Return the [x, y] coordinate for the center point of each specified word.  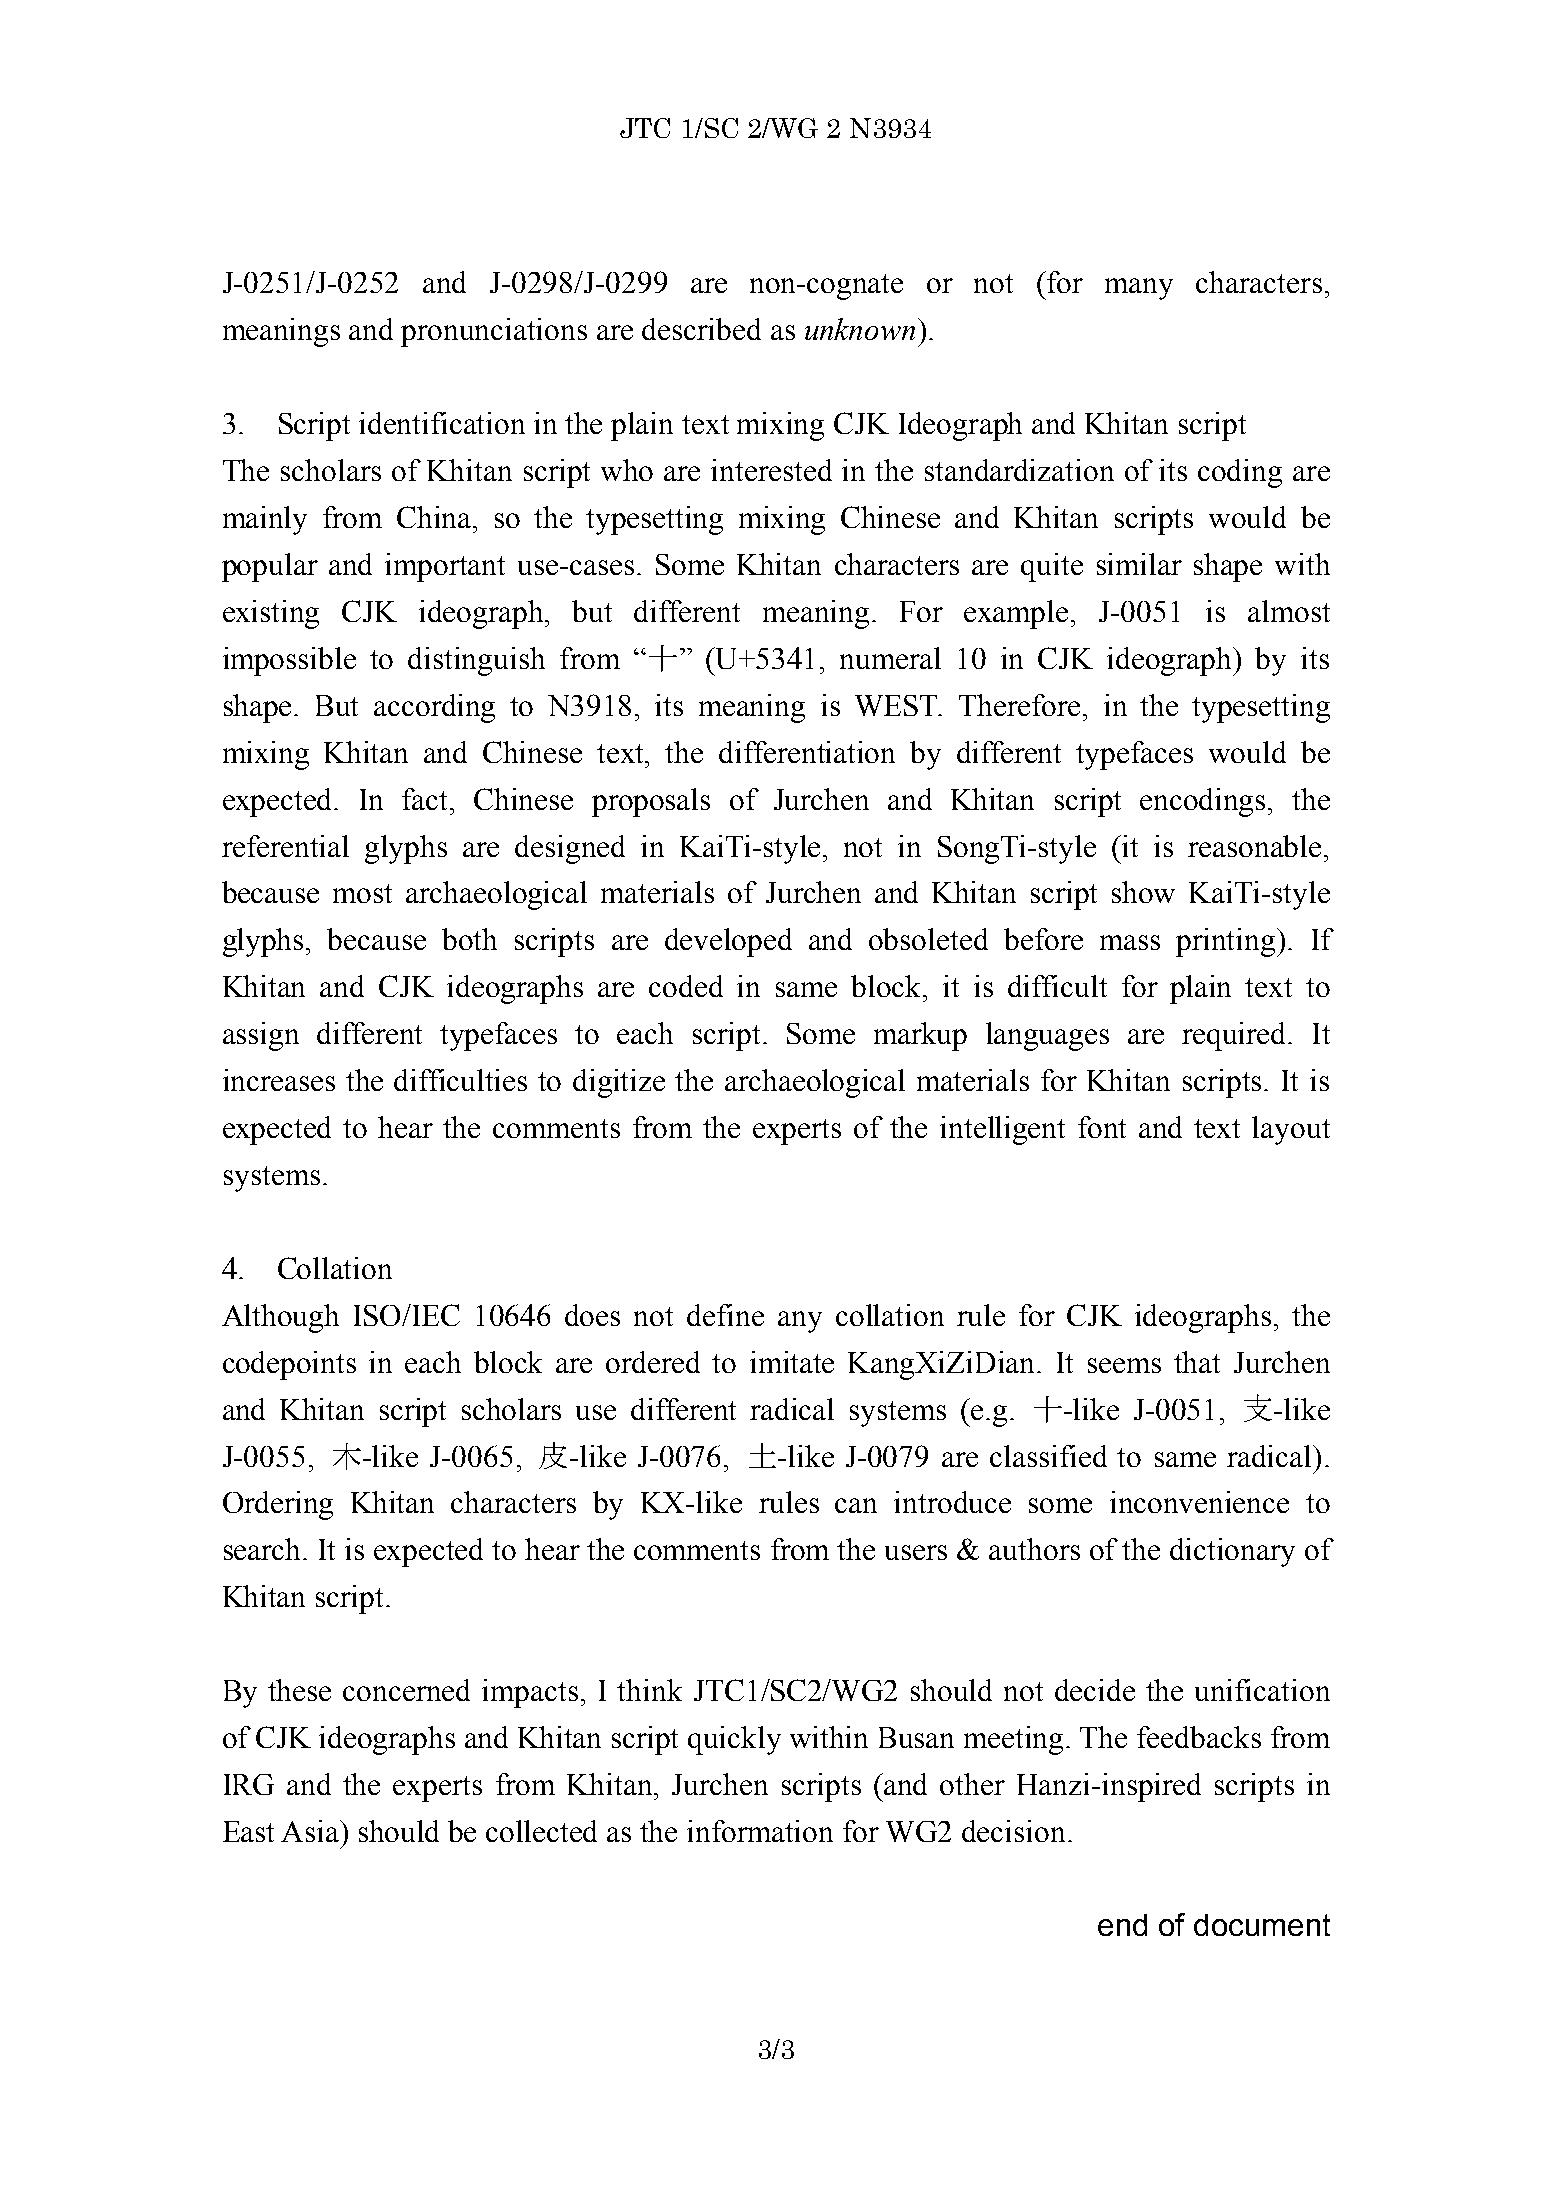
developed [728, 942]
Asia [311, 1831]
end [1122, 1925]
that [1197, 1362]
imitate [792, 1362]
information [760, 1831]
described [701, 329]
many [1139, 289]
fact [426, 799]
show [1143, 892]
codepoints [289, 1365]
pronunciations [494, 332]
